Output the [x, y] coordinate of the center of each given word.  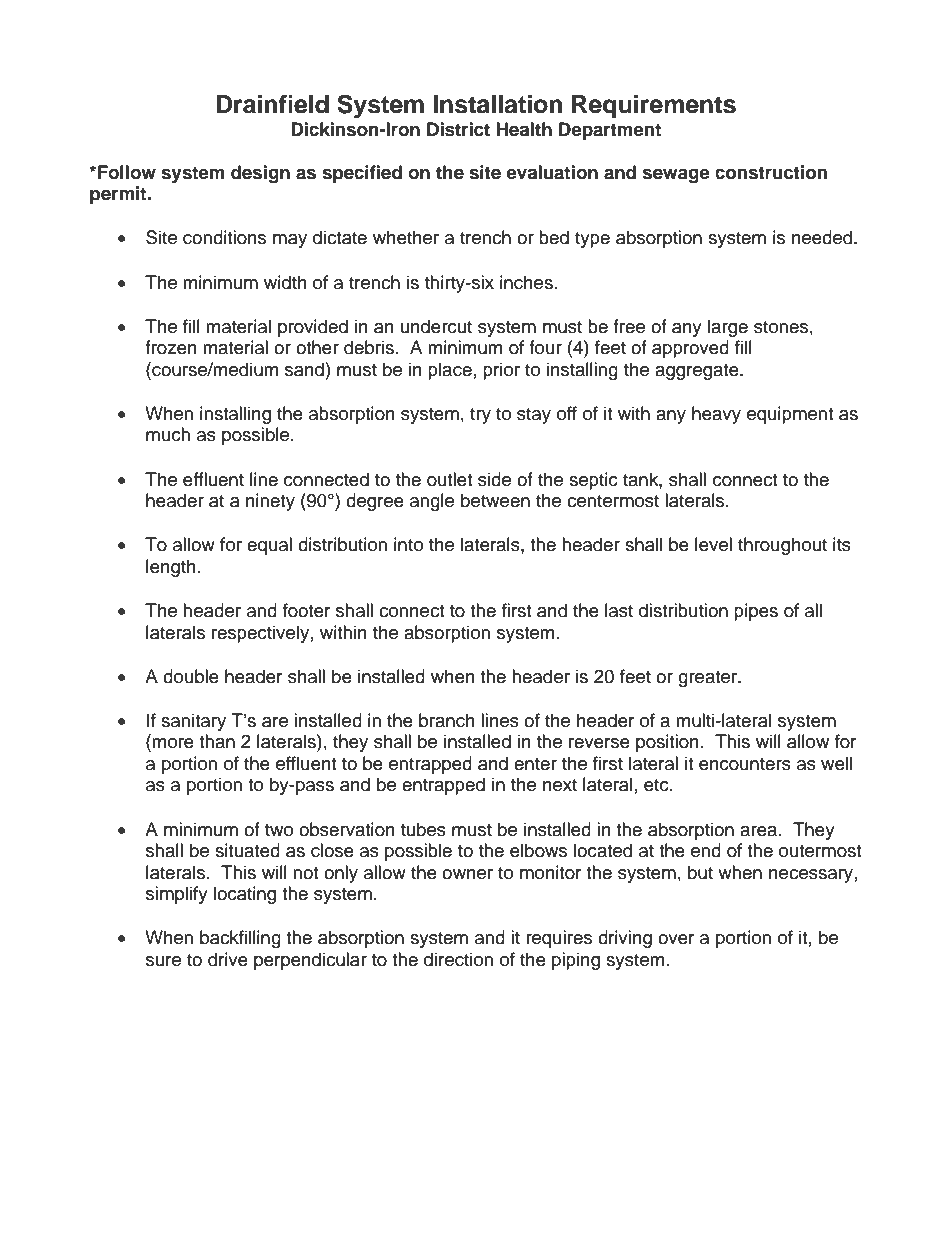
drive [228, 959]
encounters [745, 764]
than [217, 741]
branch [447, 720]
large [728, 328]
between [495, 500]
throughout [782, 546]
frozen [171, 347]
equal [269, 546]
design [260, 174]
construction [771, 172]
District [458, 129]
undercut [436, 326]
